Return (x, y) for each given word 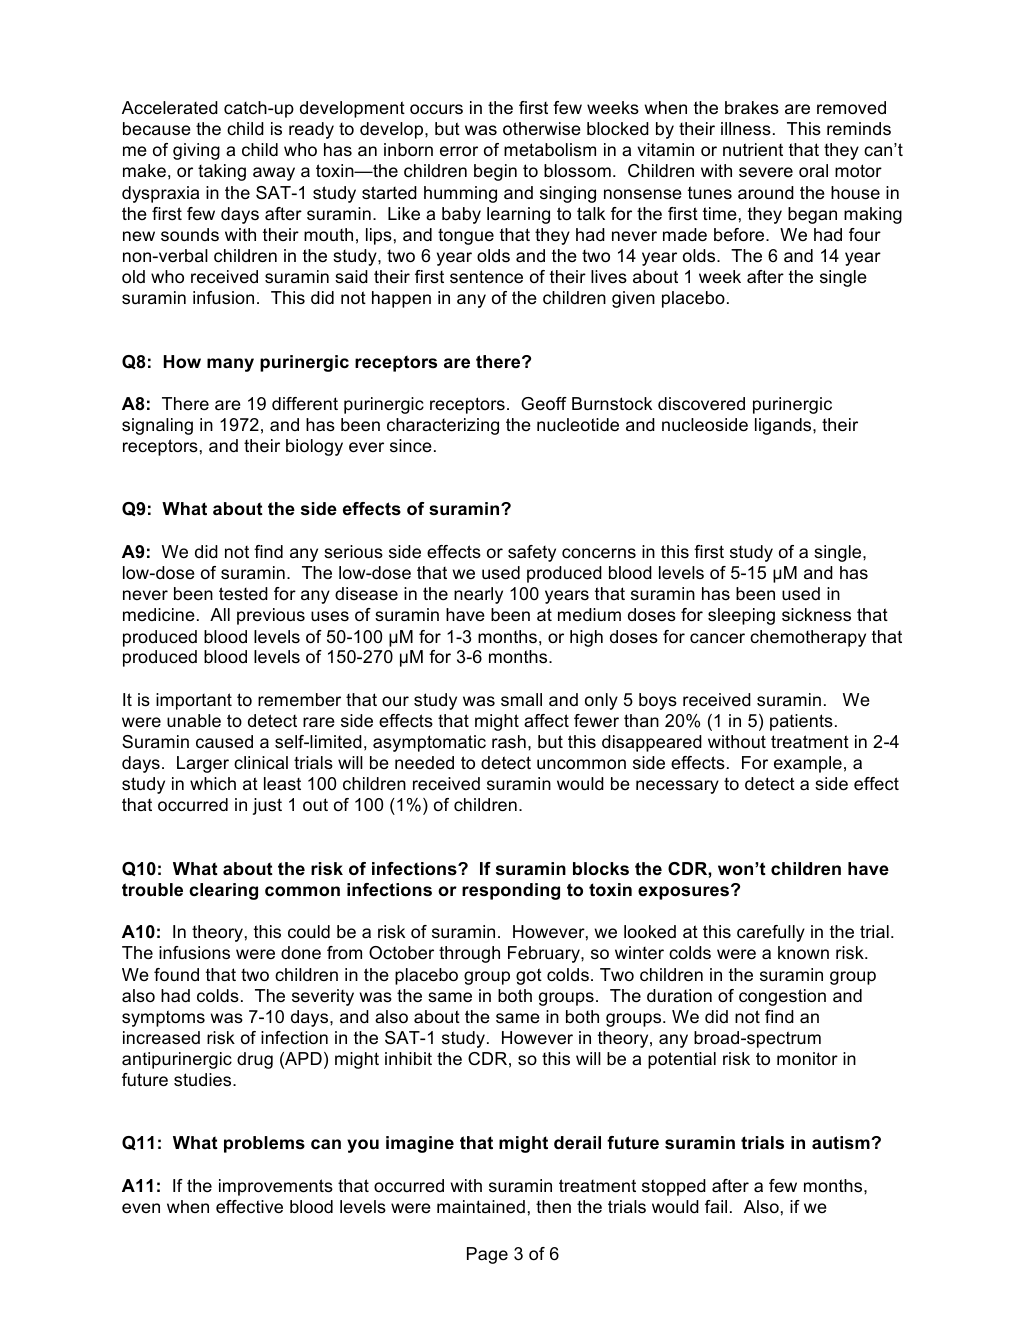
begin (495, 172)
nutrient (753, 150)
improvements (276, 1187)
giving (196, 151)
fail (716, 1206)
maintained (481, 1207)
